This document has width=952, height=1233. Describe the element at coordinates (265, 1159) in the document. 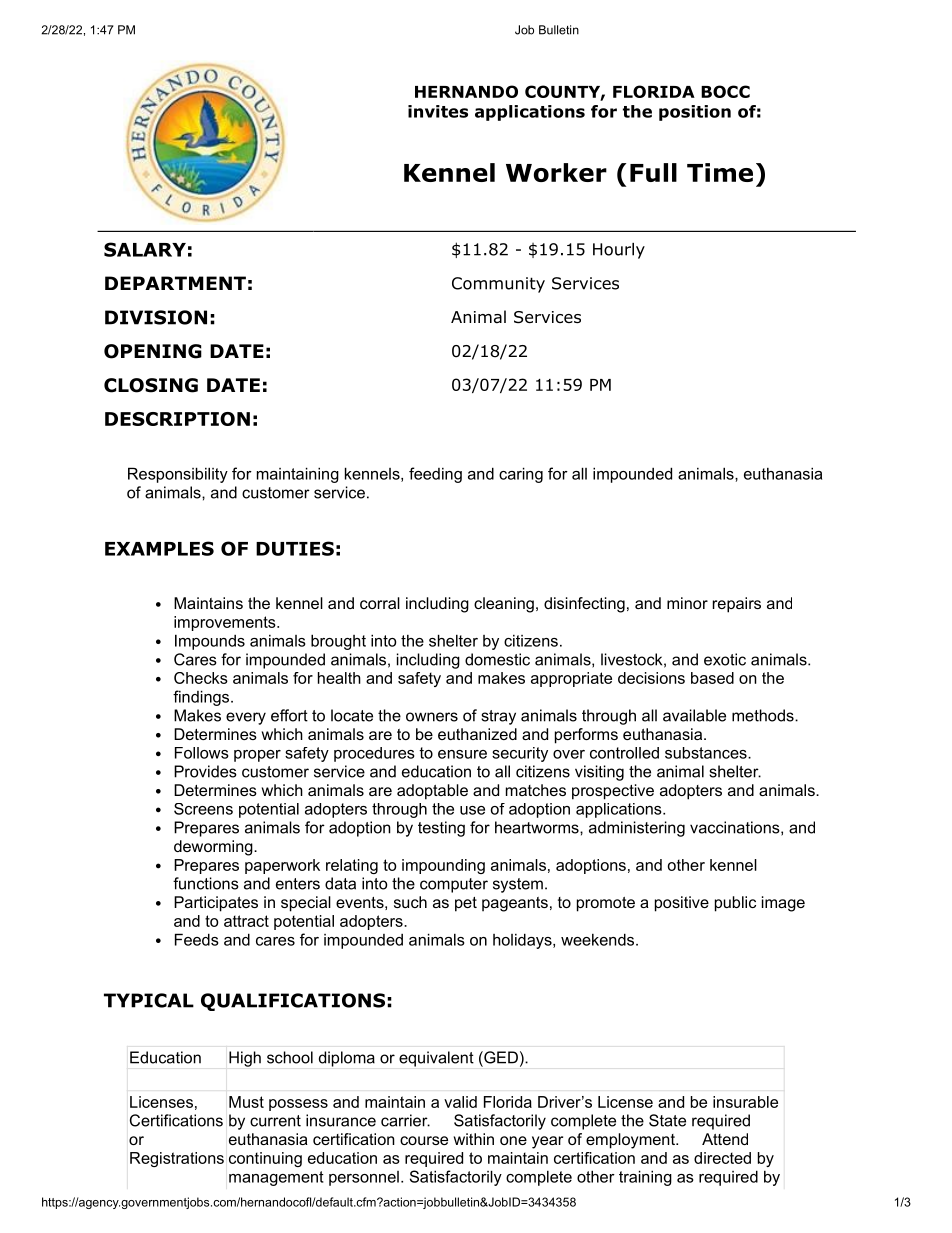

I see `continuing` at that location.
